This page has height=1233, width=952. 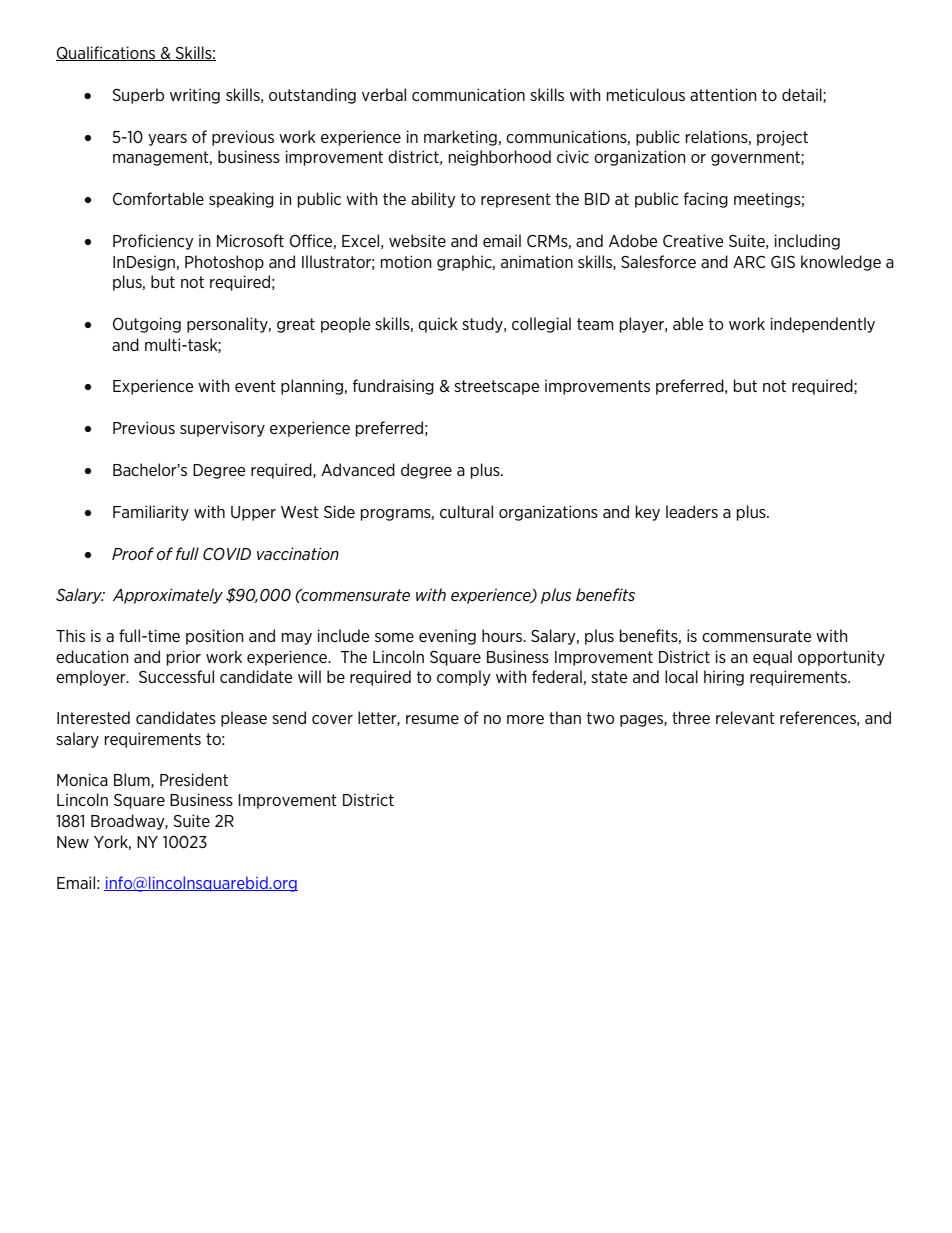 What do you see at coordinates (772, 658) in the page?
I see `equal` at bounding box center [772, 658].
